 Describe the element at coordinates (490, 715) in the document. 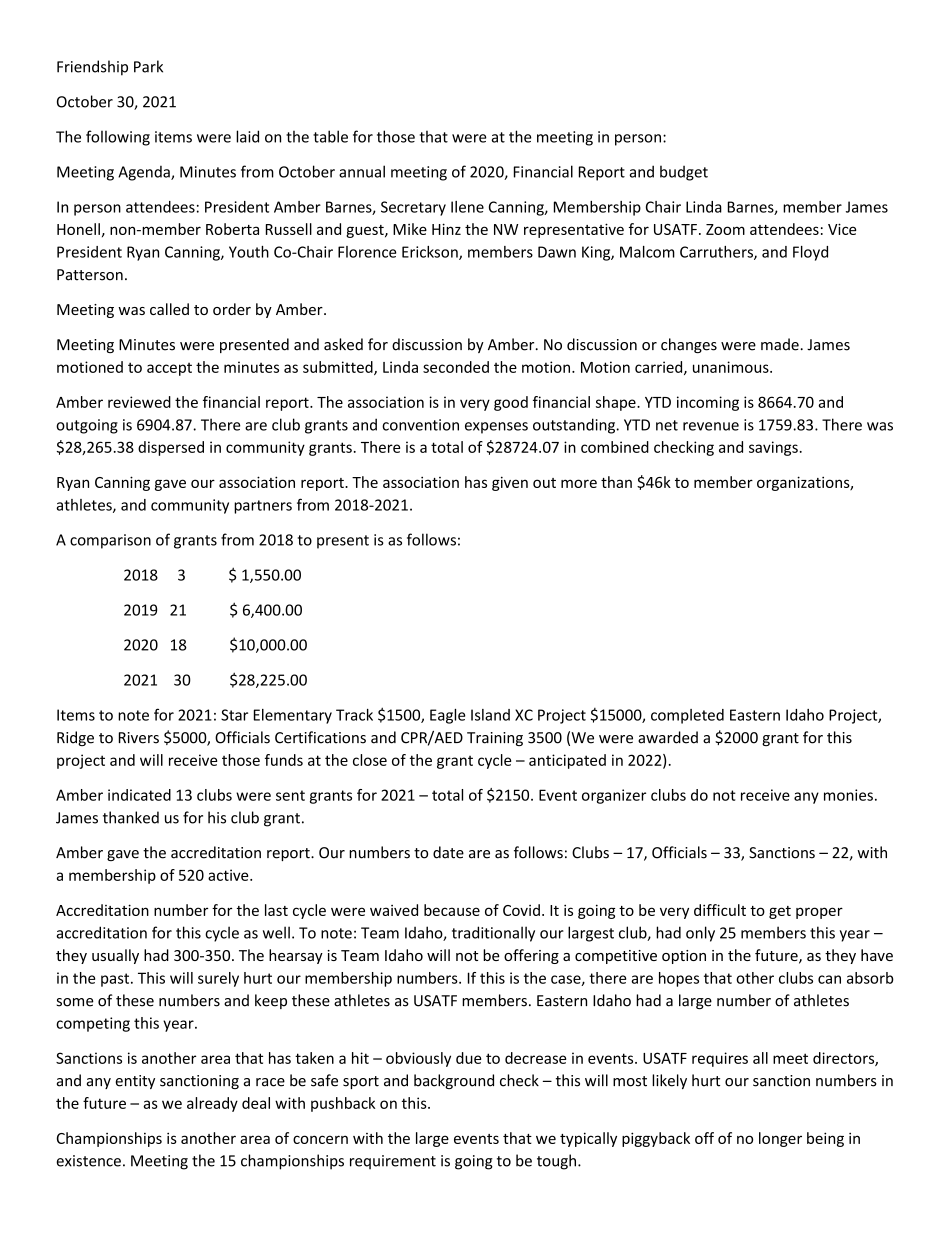

I see `Island` at that location.
